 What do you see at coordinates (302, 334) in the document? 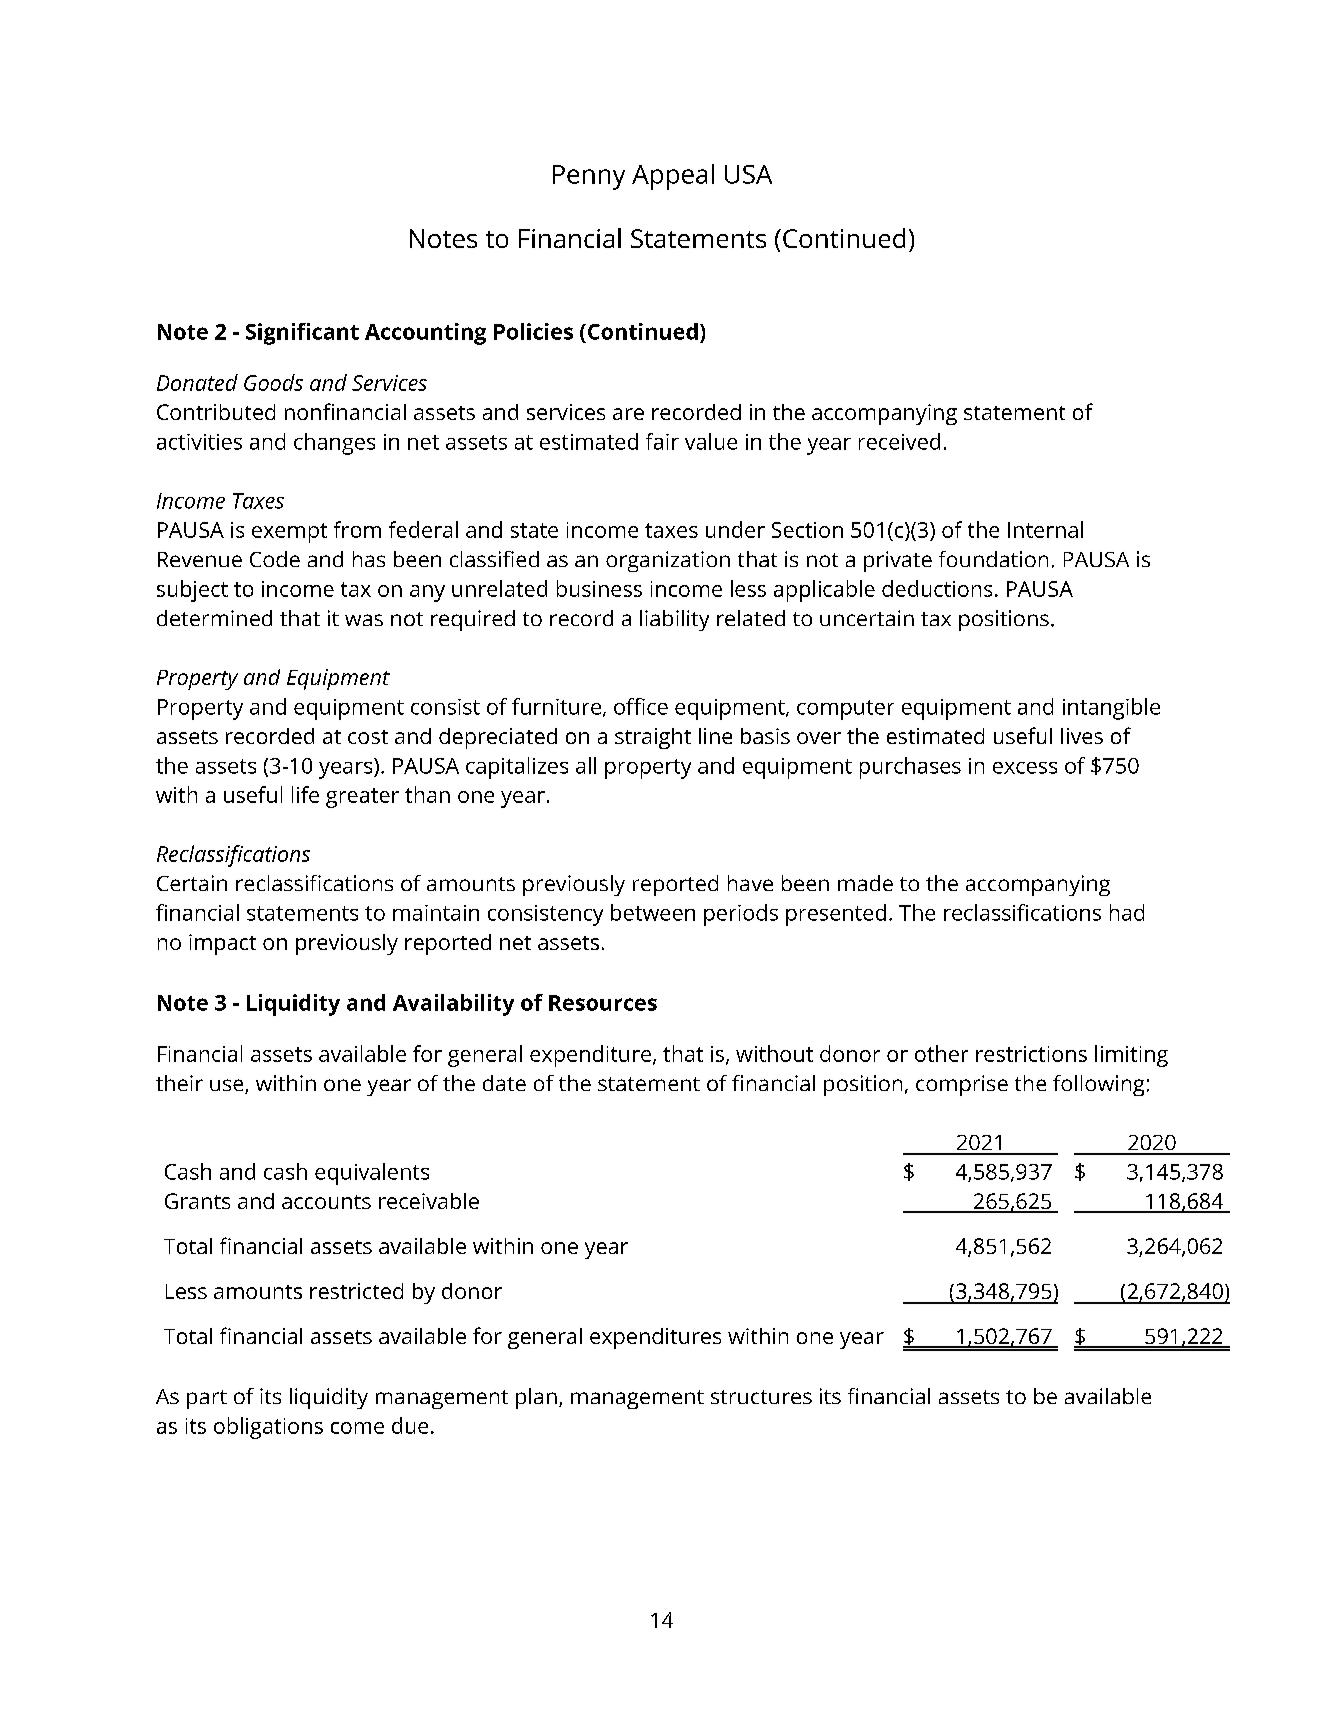
I see `Significant` at bounding box center [302, 334].
